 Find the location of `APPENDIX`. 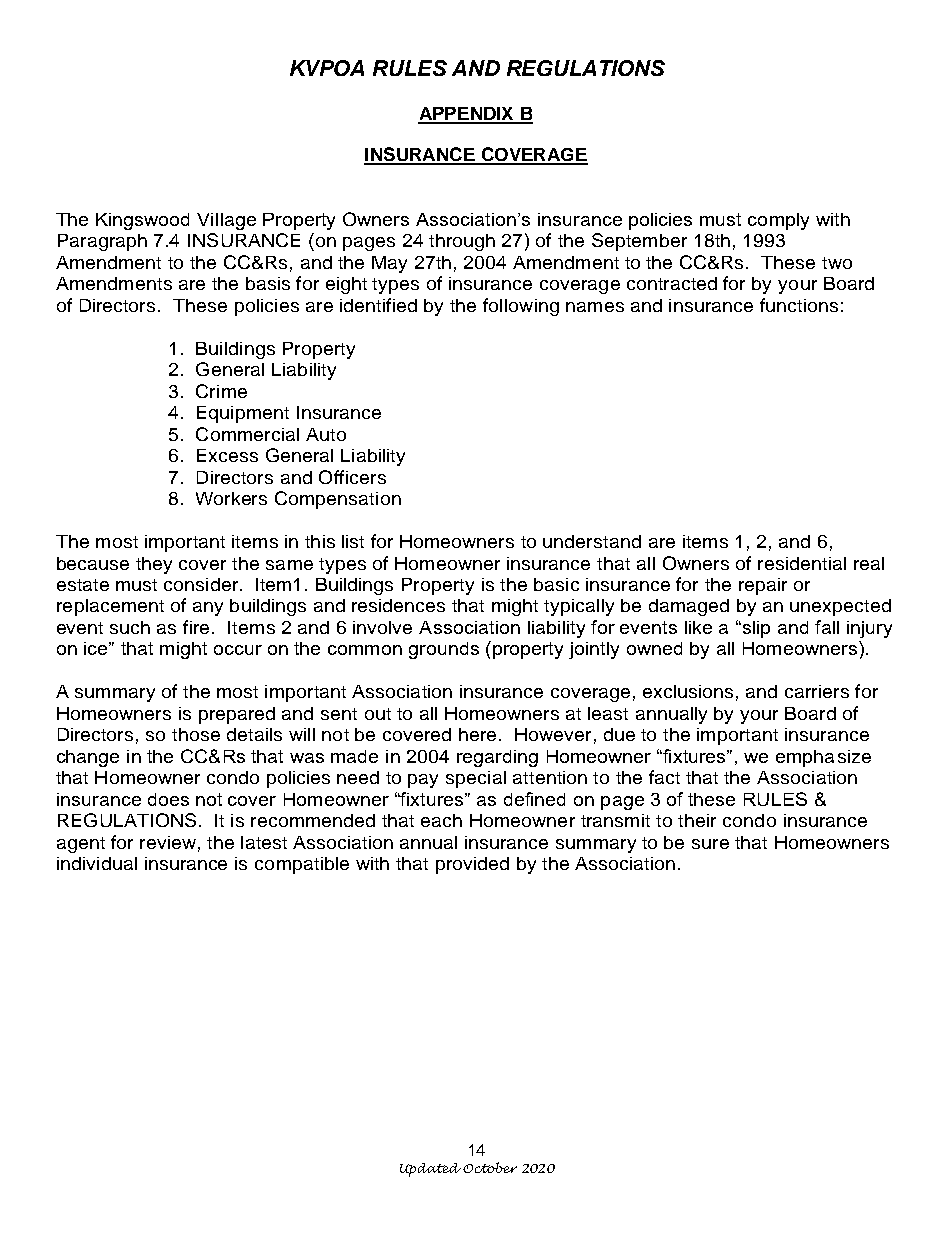

APPENDIX is located at coordinates (467, 115).
